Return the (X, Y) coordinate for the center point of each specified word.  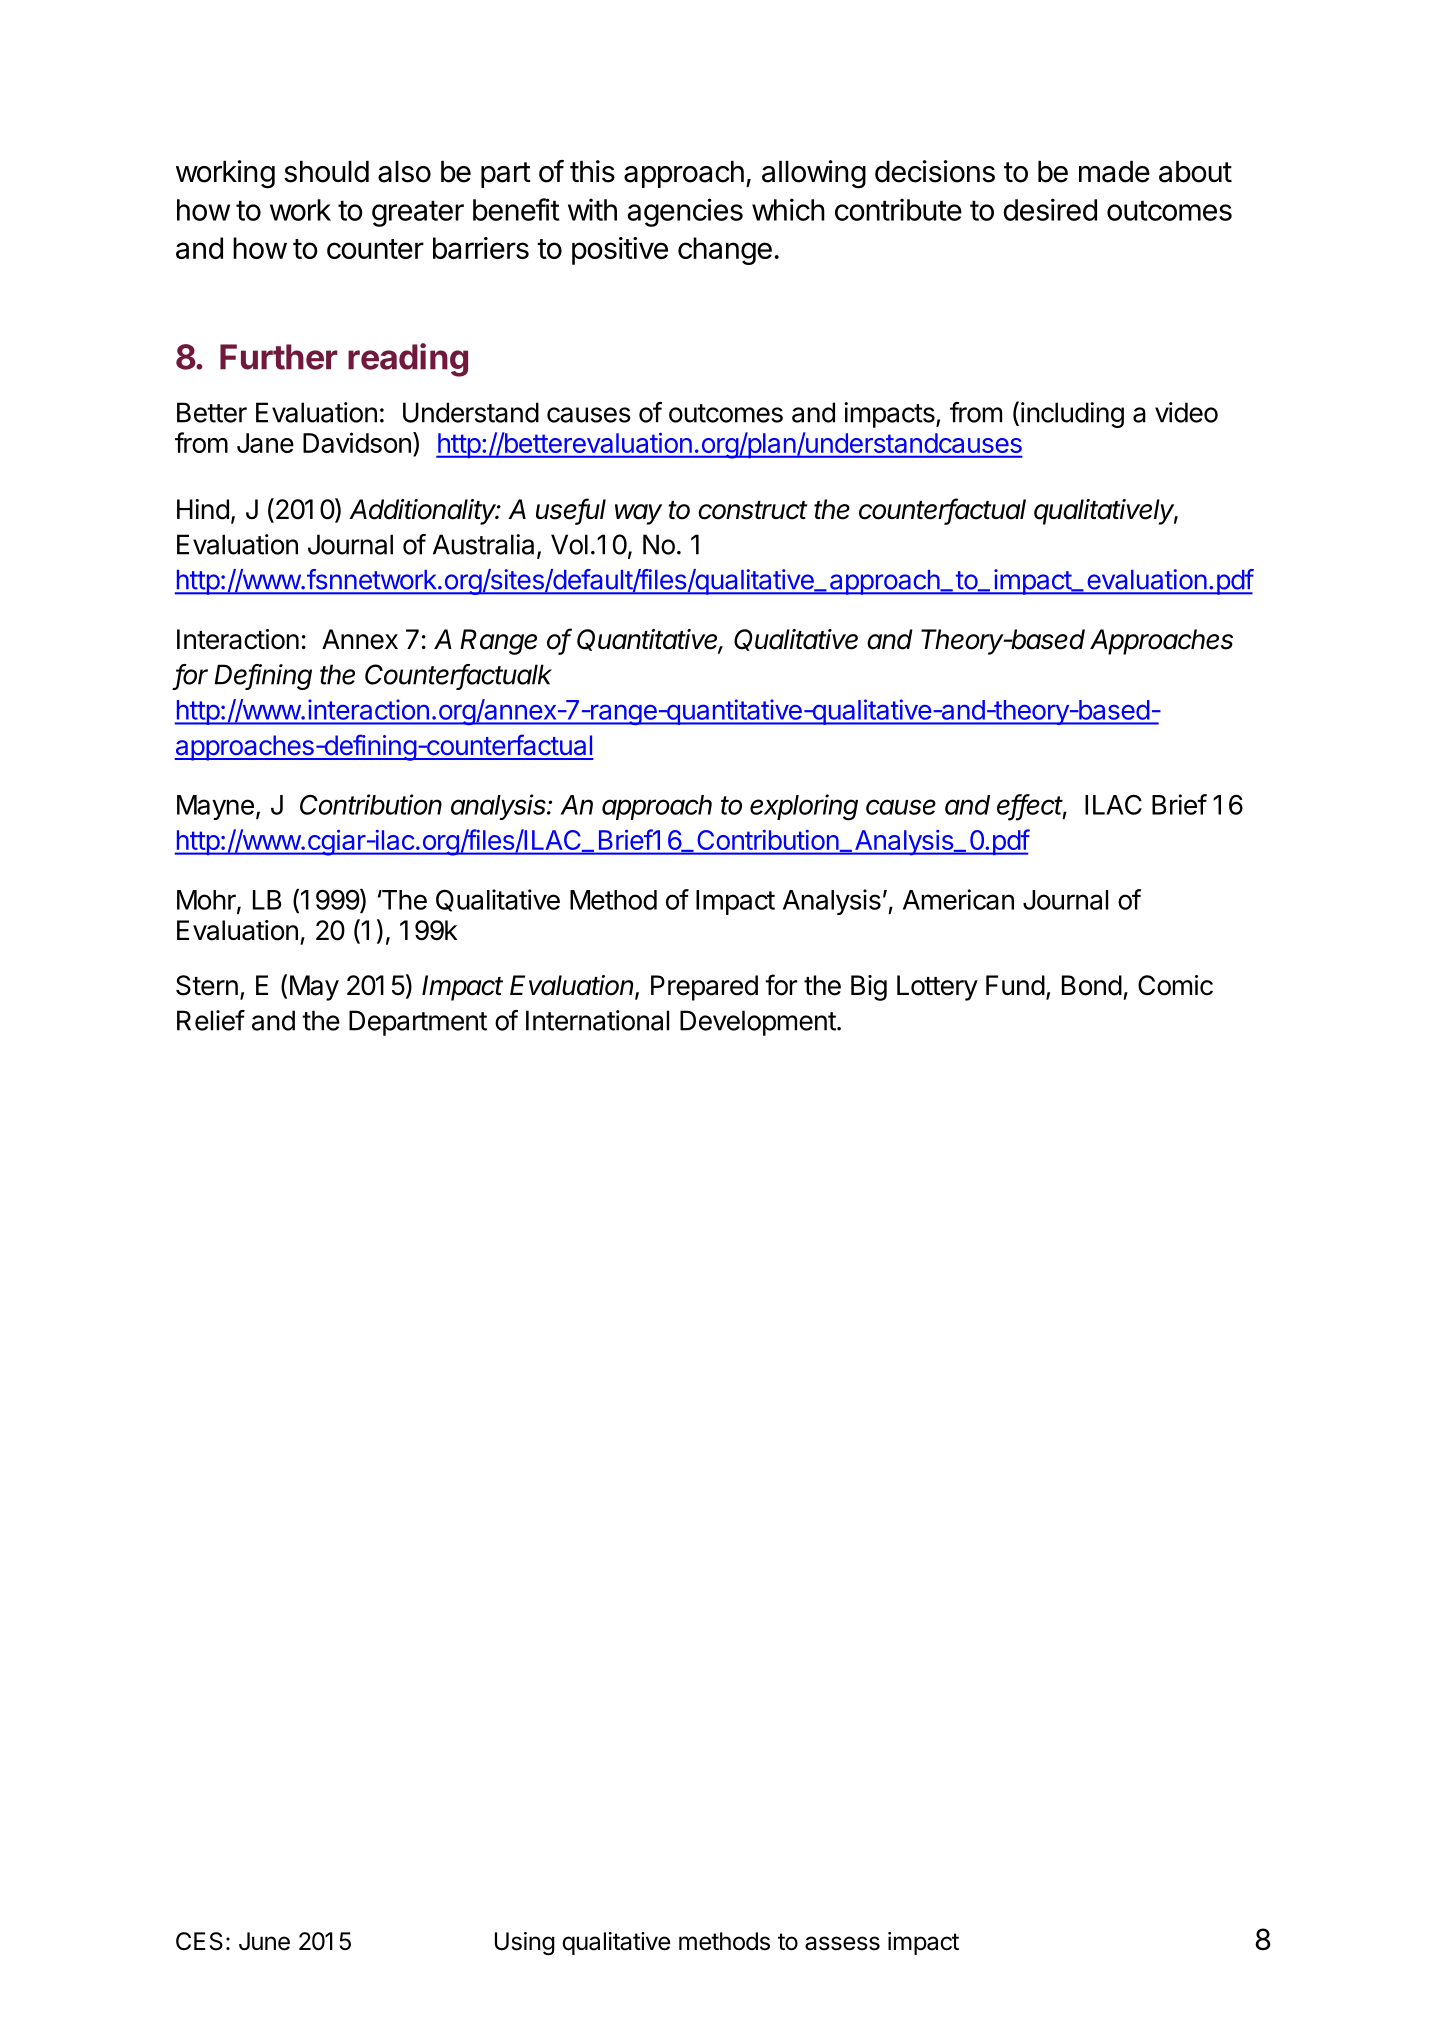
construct (752, 510)
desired (1050, 209)
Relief (211, 1020)
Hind (203, 509)
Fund (1015, 985)
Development (758, 1023)
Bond (1092, 985)
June (264, 1941)
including (1072, 415)
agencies (685, 212)
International (597, 1020)
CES (199, 1941)
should (326, 172)
